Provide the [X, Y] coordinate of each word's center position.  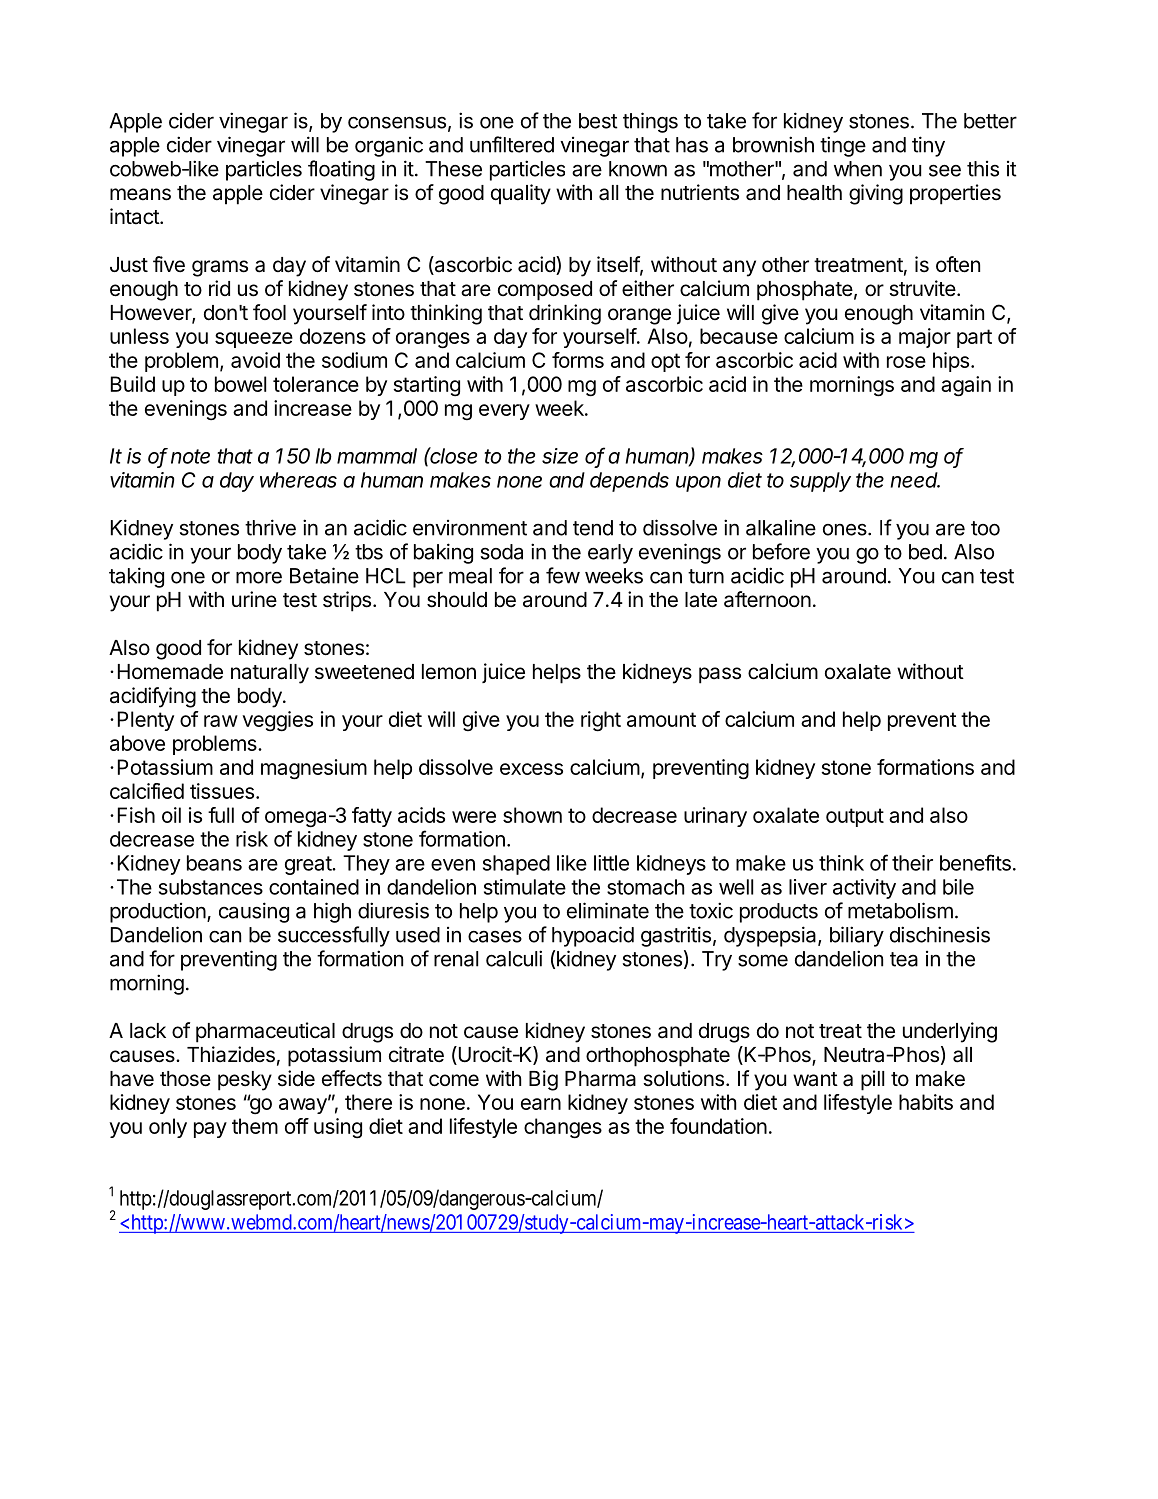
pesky [245, 1081]
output [855, 817]
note [190, 456]
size [560, 456]
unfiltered [512, 144]
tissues [222, 791]
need [915, 480]
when [858, 169]
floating [341, 170]
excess [531, 769]
